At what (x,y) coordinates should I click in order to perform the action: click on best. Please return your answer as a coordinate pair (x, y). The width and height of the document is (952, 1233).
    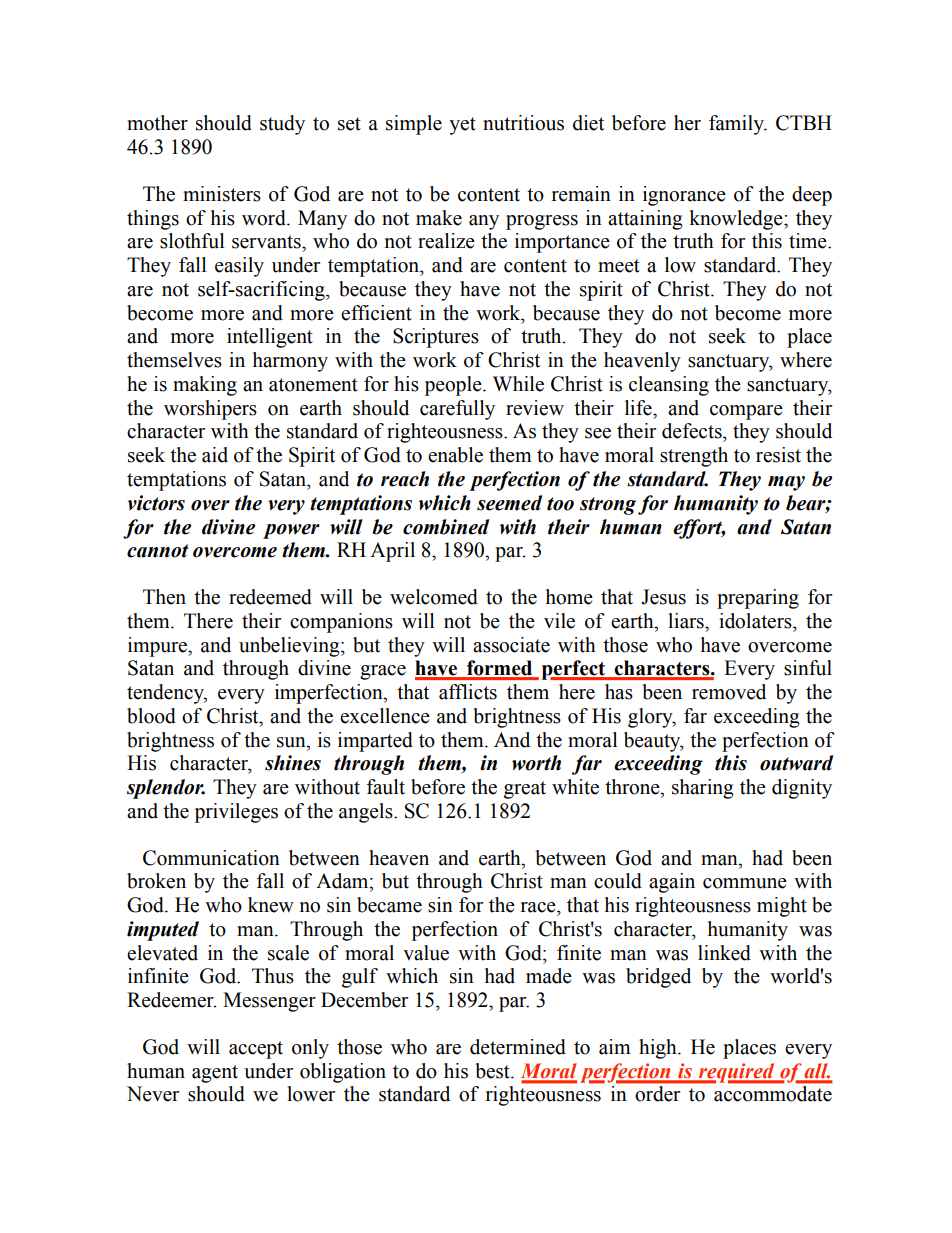
    Looking at the image, I should click on (494, 1071).
